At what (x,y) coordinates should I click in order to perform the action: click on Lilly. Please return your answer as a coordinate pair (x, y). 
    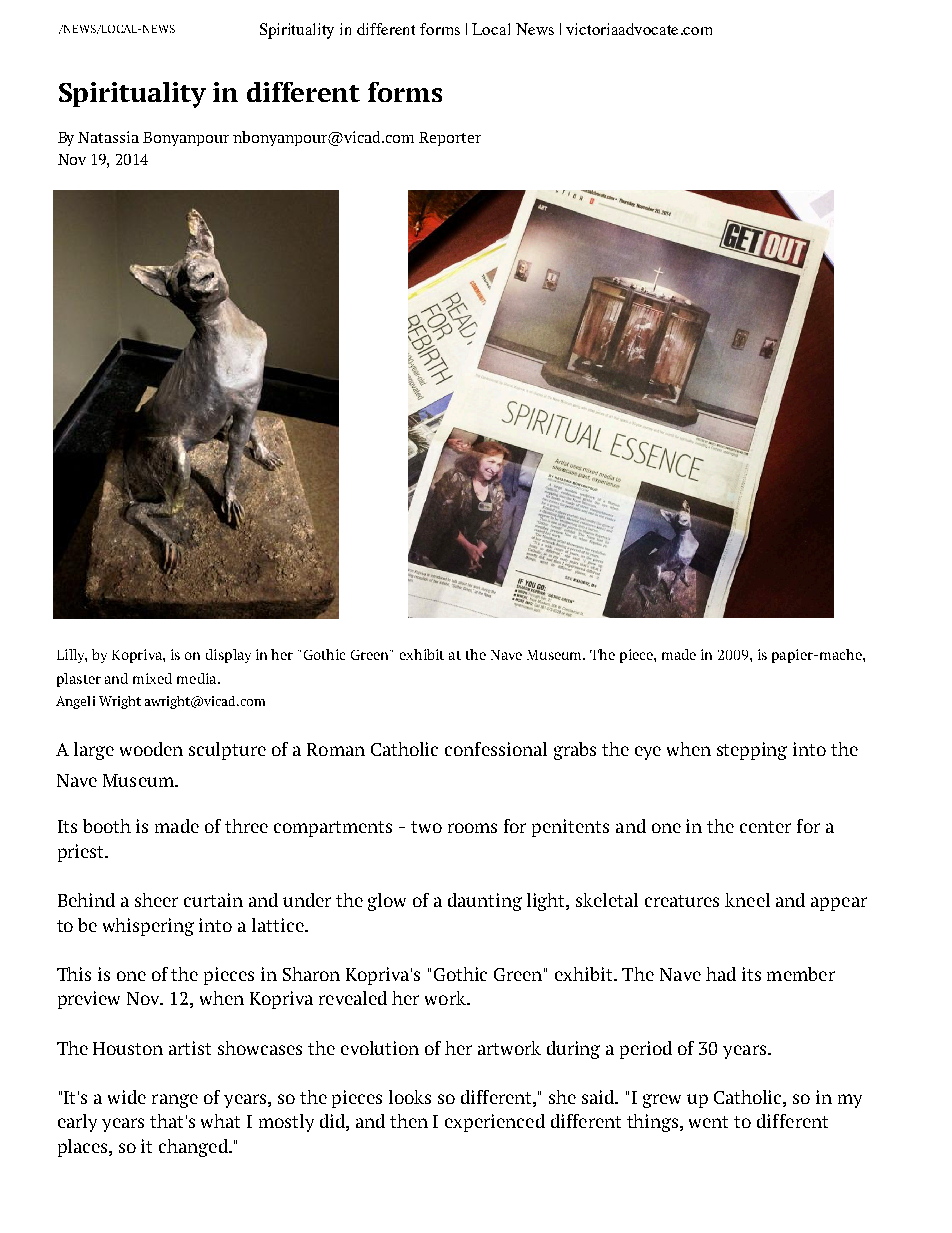
    Looking at the image, I should click on (72, 656).
